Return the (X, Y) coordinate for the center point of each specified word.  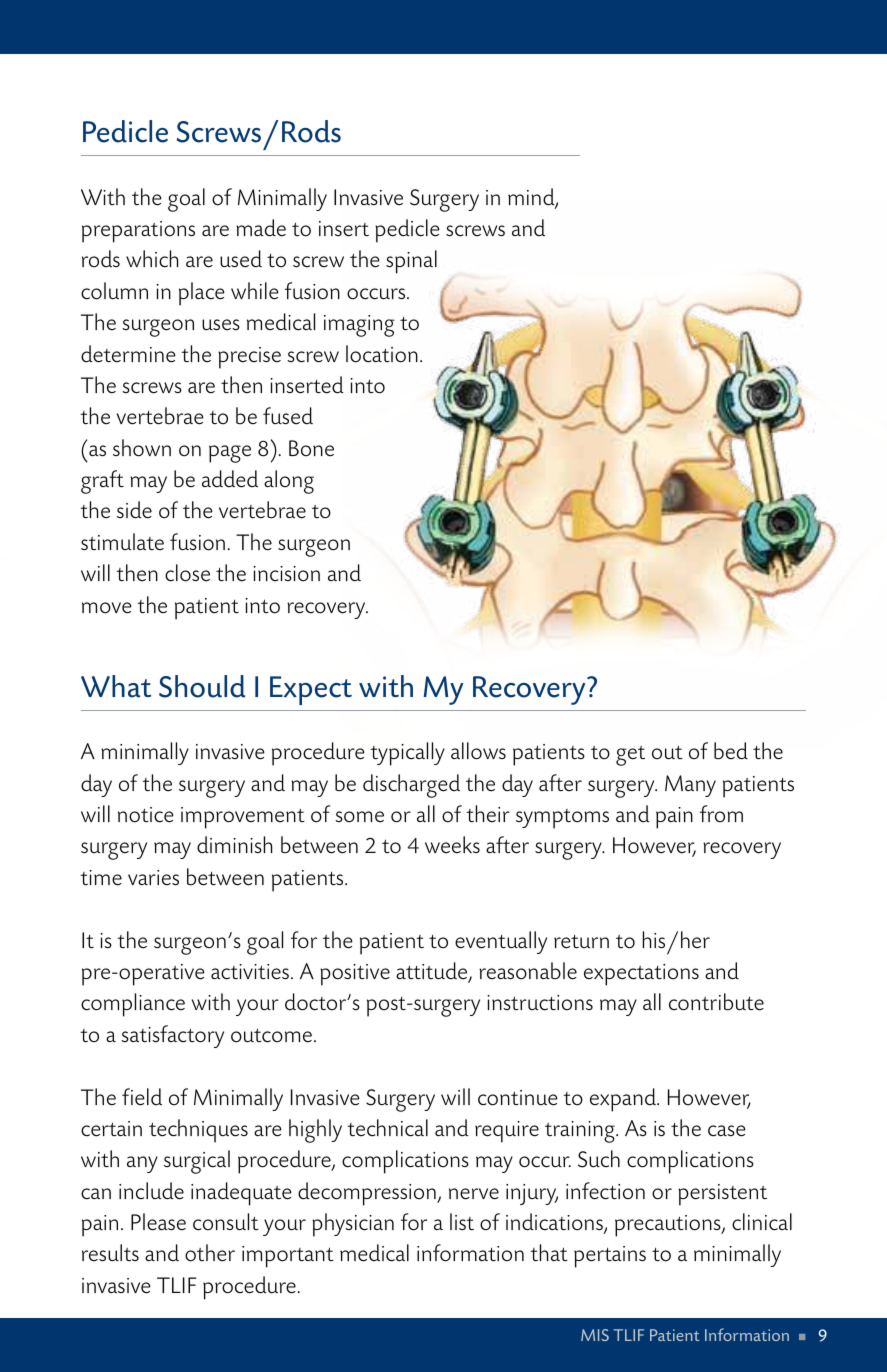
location (382, 354)
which (152, 259)
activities (251, 972)
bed (731, 751)
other (210, 1253)
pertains (610, 1257)
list (462, 1222)
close (187, 573)
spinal (411, 262)
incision (286, 574)
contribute (716, 1002)
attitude (433, 972)
